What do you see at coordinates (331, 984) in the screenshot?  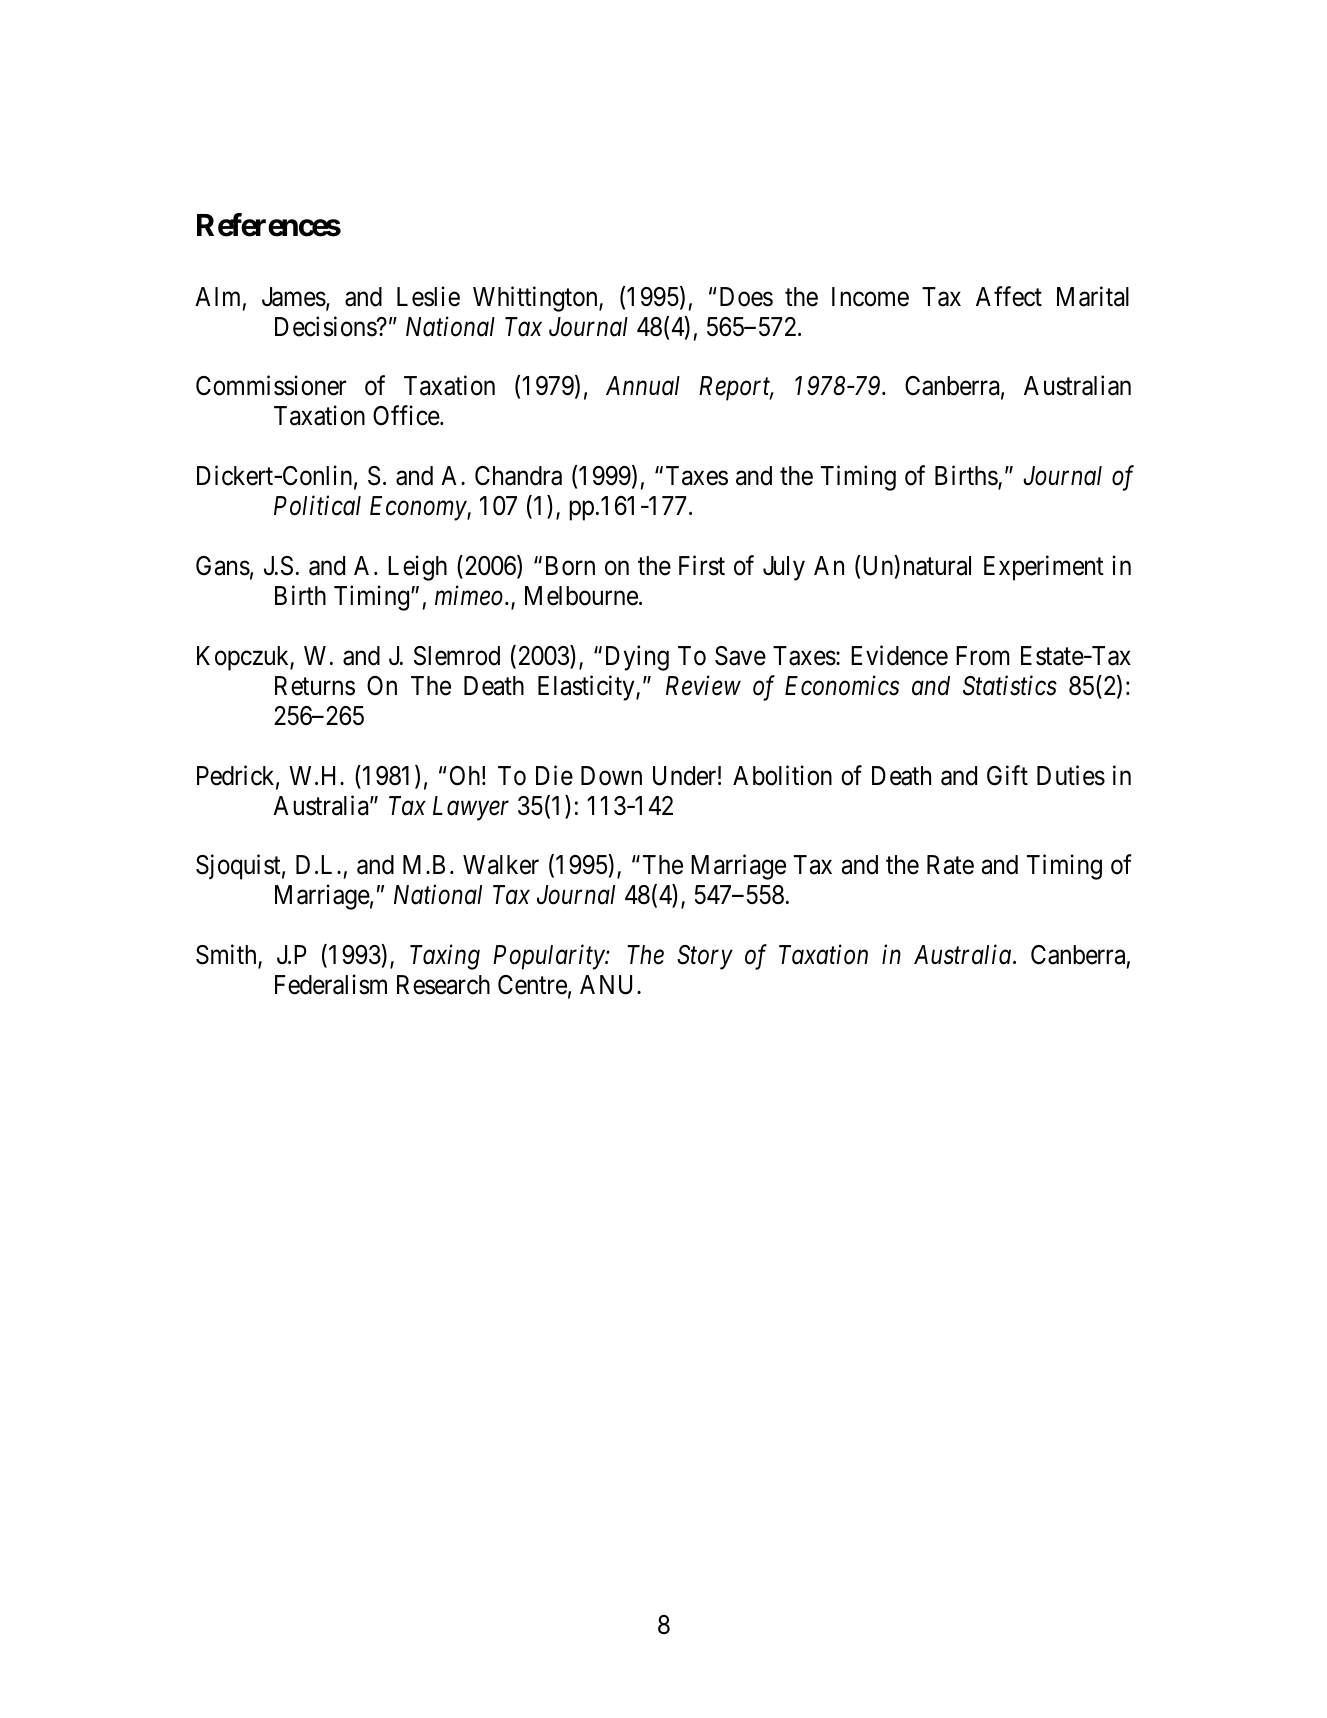 I see `Federalism` at bounding box center [331, 984].
